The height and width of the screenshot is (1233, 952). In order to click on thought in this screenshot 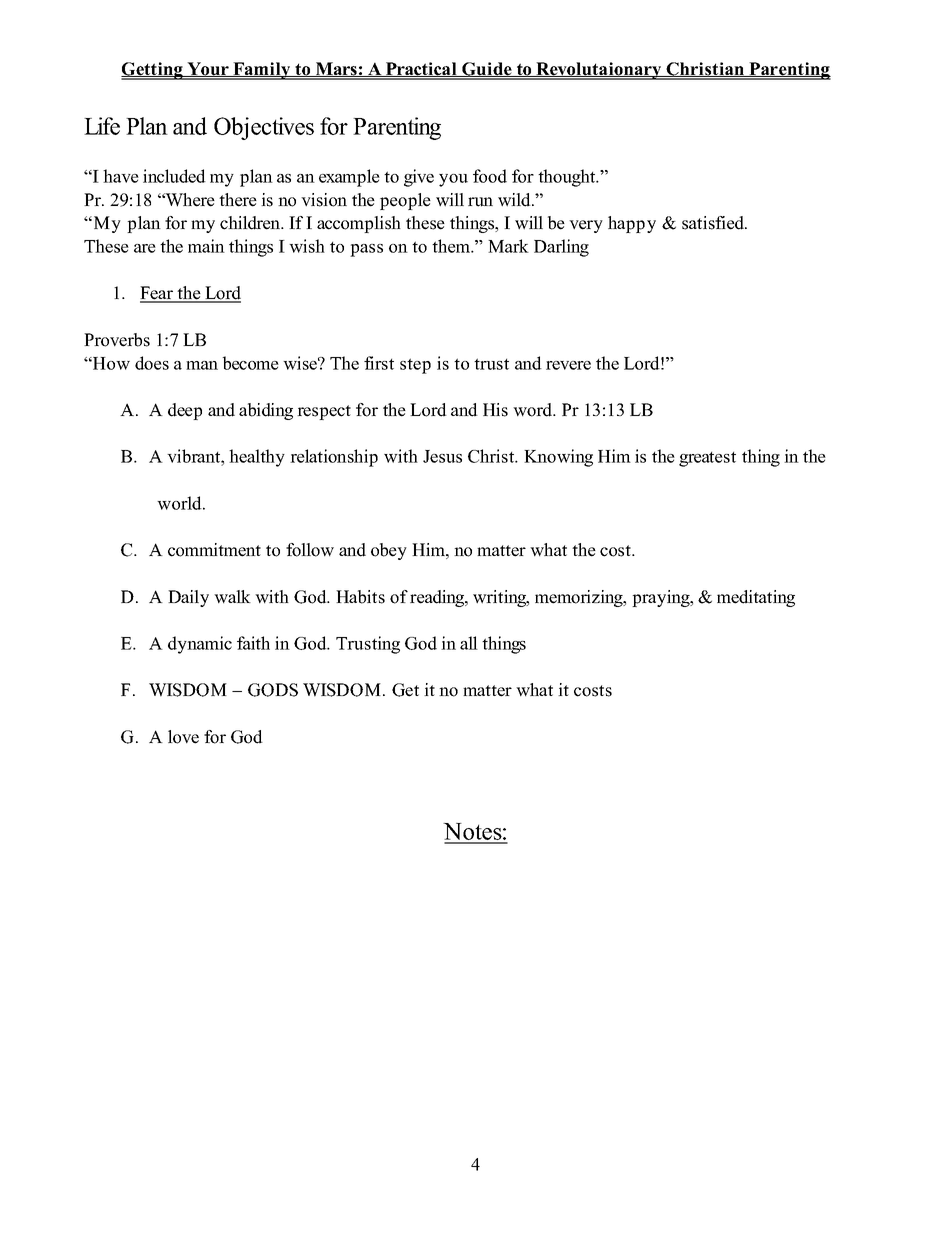, I will do `click(568, 178)`.
